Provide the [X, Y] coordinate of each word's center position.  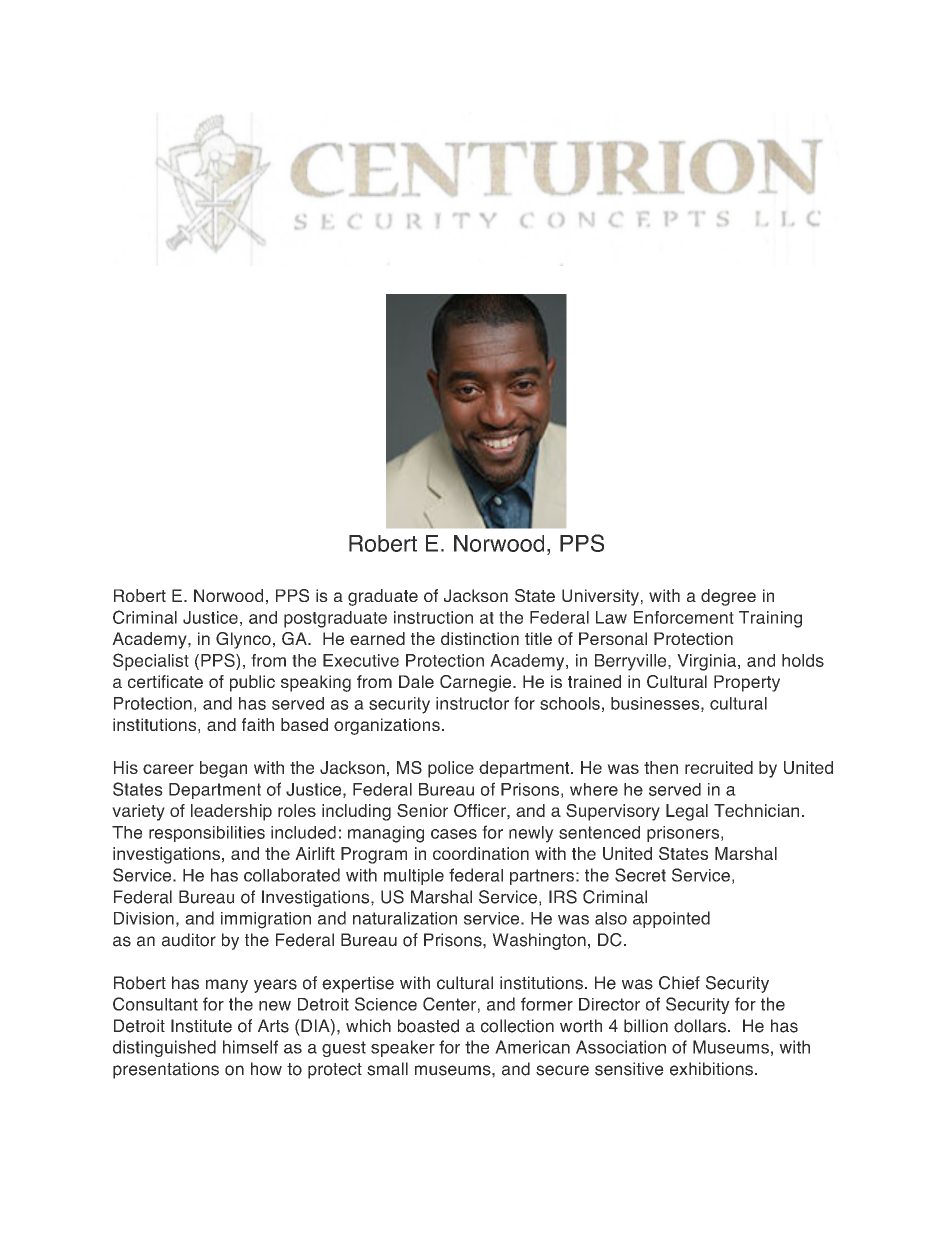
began [223, 769]
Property [747, 683]
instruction [433, 617]
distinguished [164, 1048]
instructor [472, 703]
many [227, 986]
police [451, 769]
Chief [679, 983]
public [252, 683]
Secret [640, 875]
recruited [719, 767]
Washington [539, 941]
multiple [414, 877]
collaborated [292, 875]
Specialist [151, 662]
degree [728, 597]
